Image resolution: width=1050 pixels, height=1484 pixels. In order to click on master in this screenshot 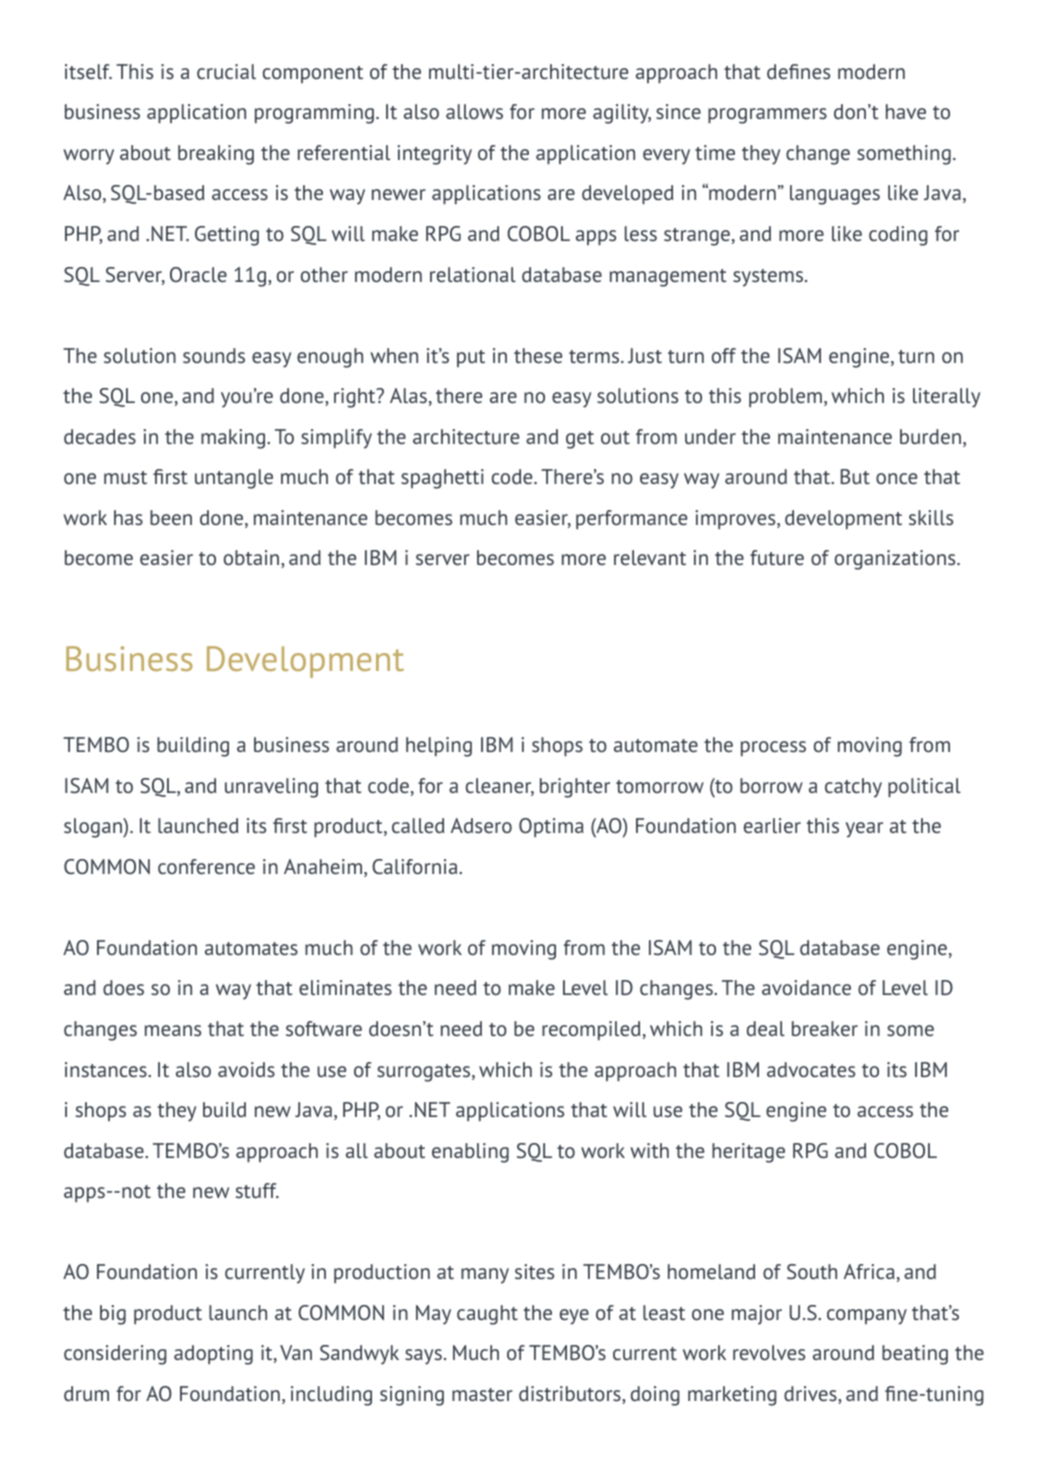, I will do `click(482, 1394)`.
